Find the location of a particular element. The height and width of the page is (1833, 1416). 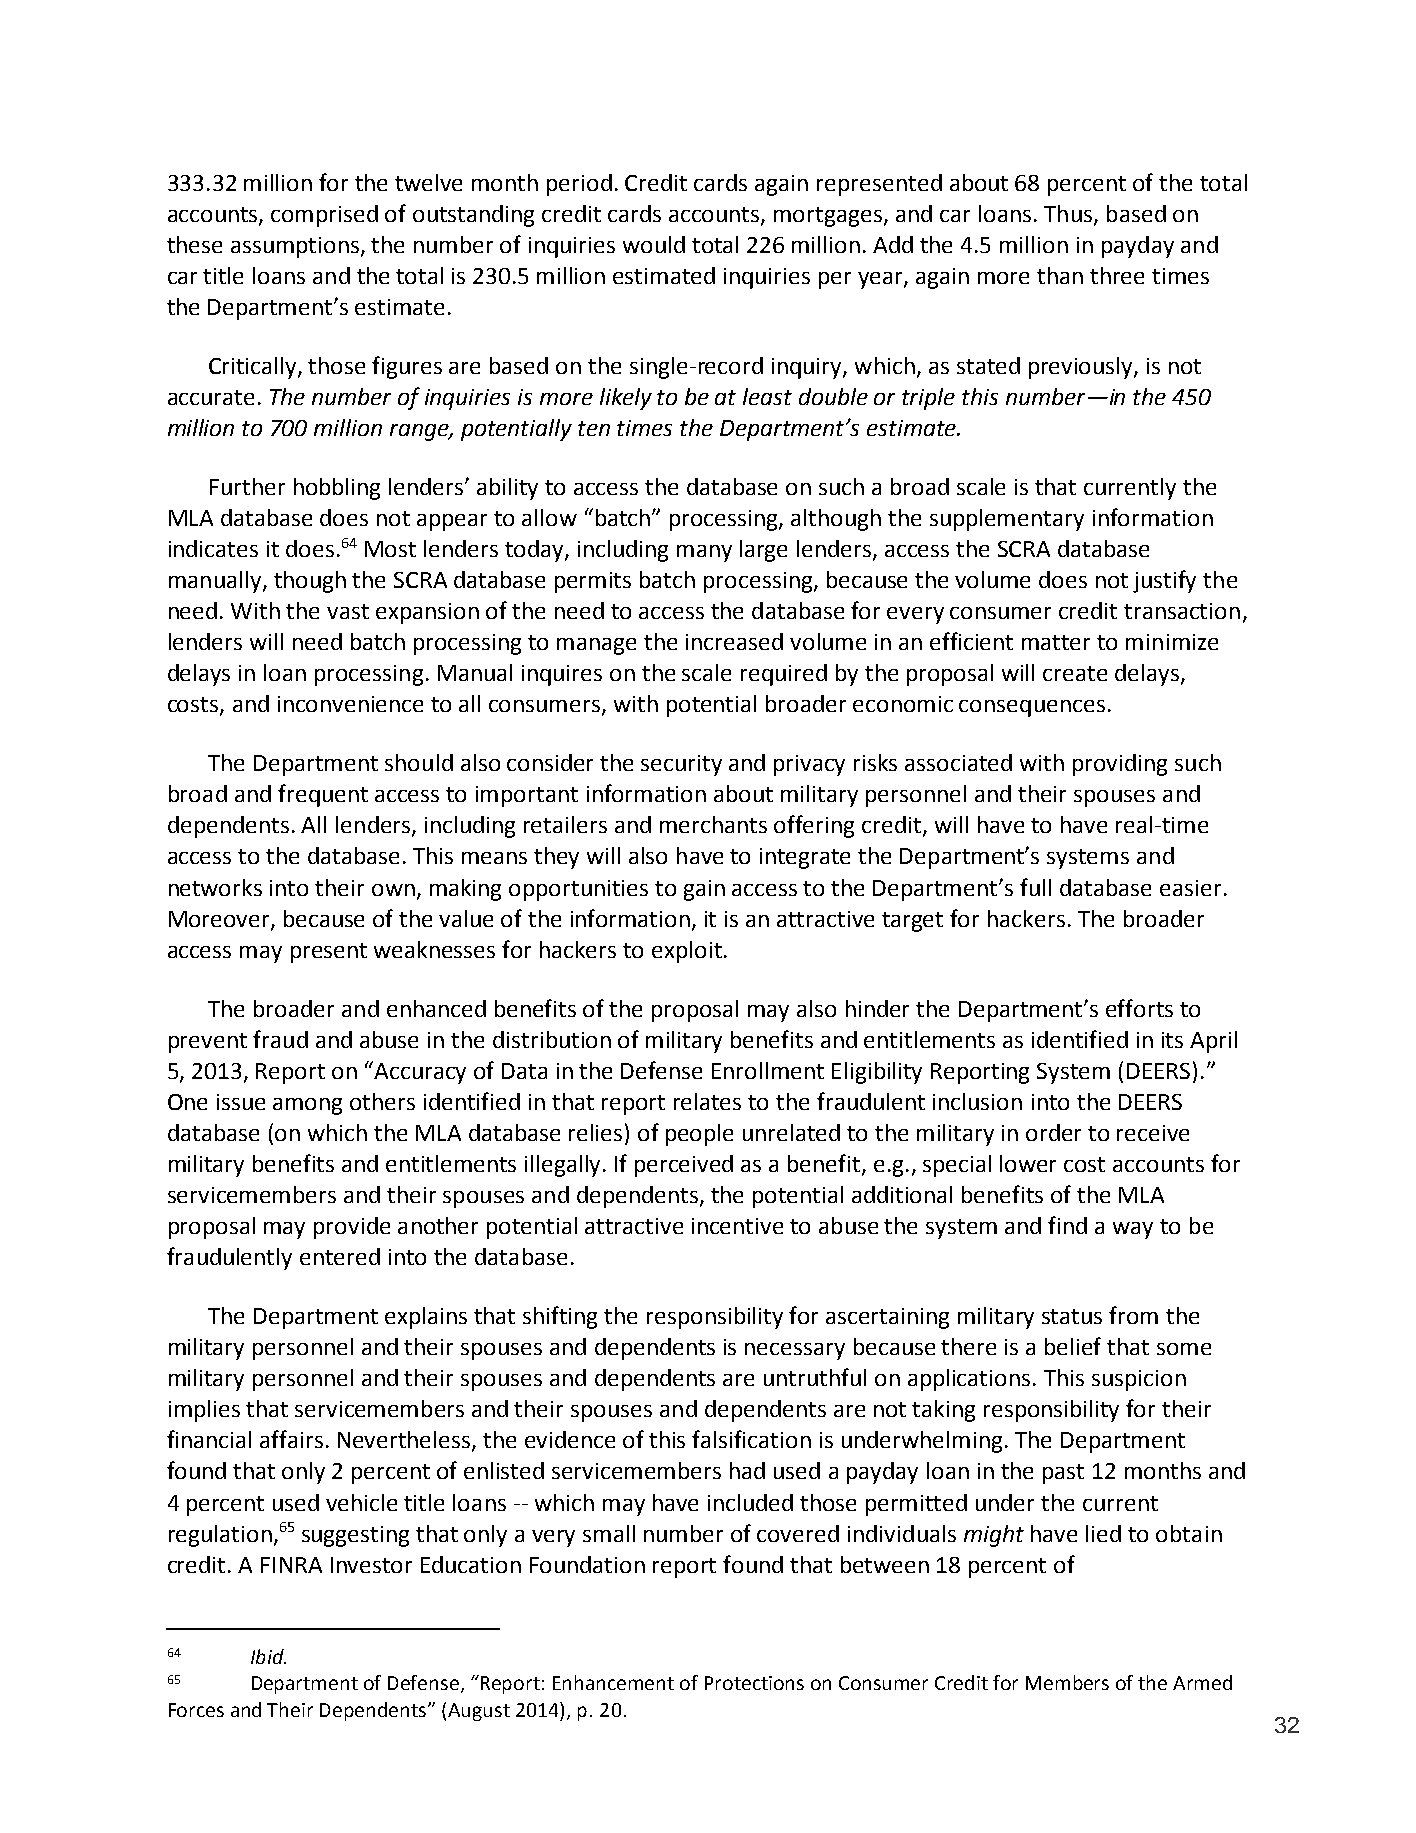

Ibid is located at coordinates (268, 1656).
